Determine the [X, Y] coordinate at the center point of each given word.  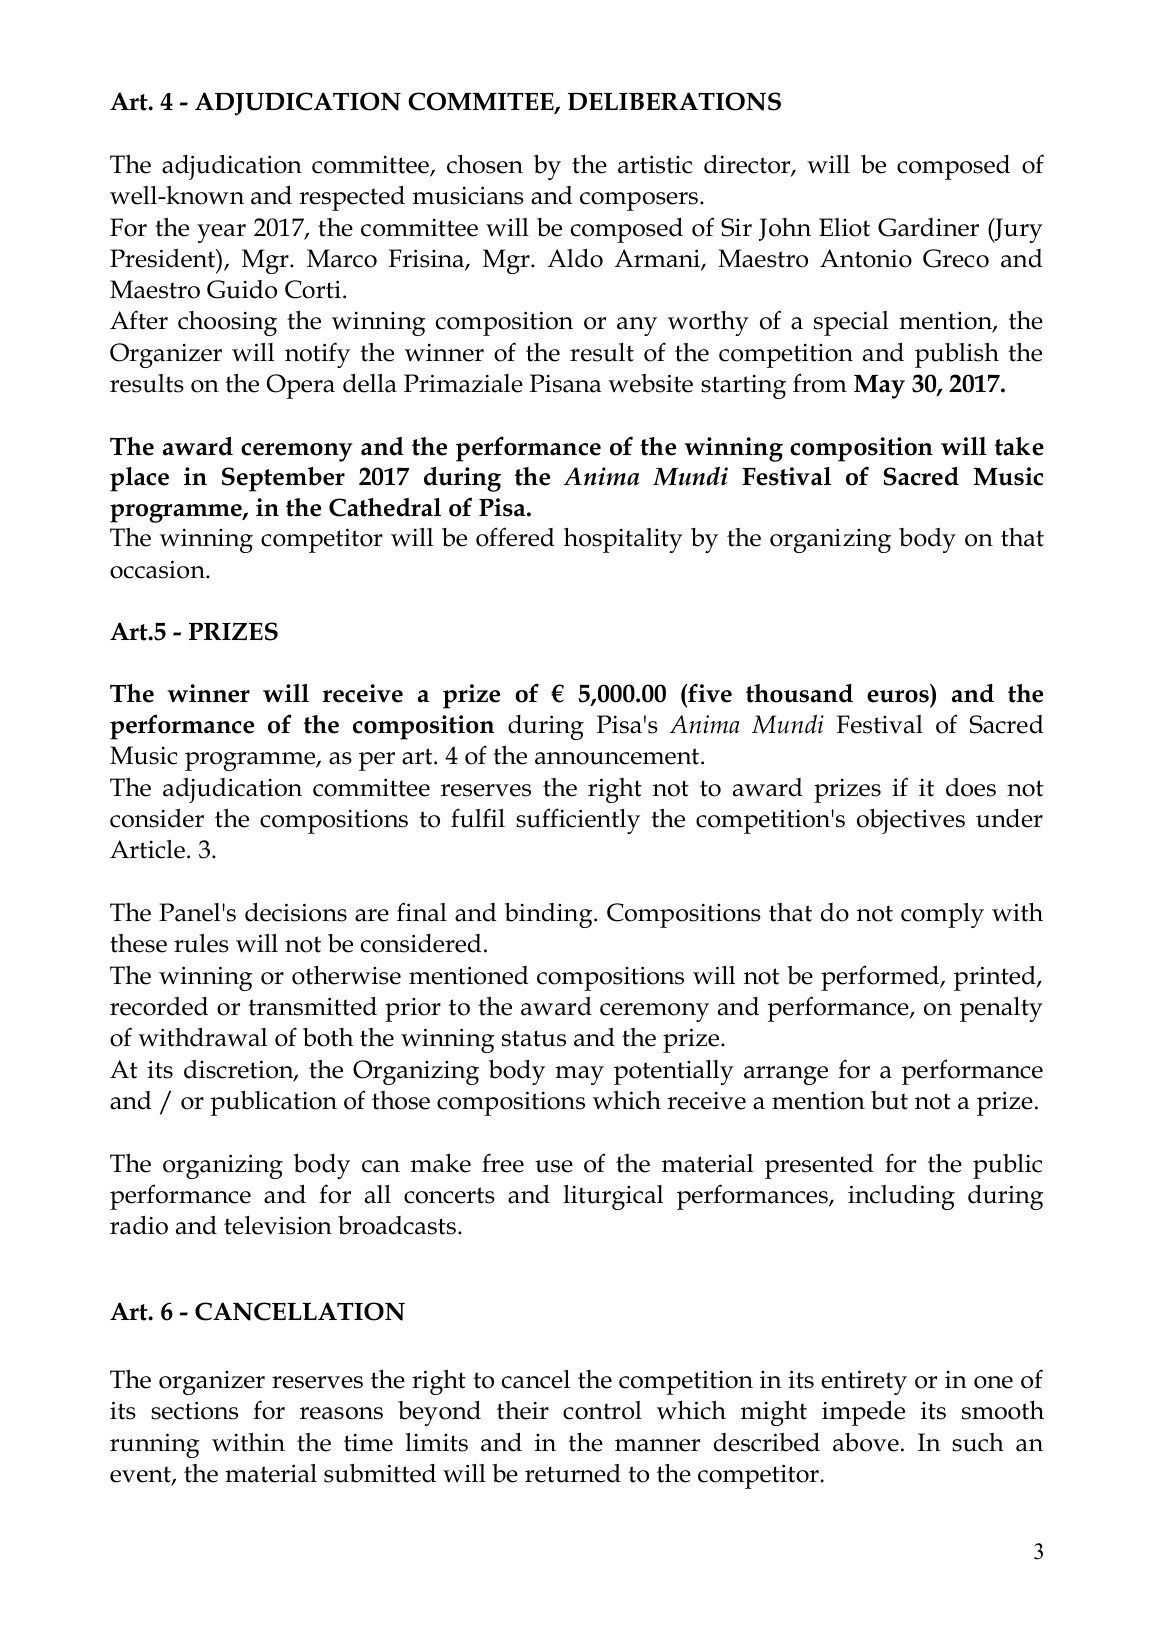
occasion [158, 569]
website [650, 383]
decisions [296, 912]
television [278, 1225]
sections [194, 1410]
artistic [655, 164]
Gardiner [928, 227]
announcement [618, 756]
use [554, 1166]
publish [957, 355]
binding [550, 915]
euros [898, 696]
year [221, 233]
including [901, 1197]
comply [942, 915]
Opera [301, 386]
